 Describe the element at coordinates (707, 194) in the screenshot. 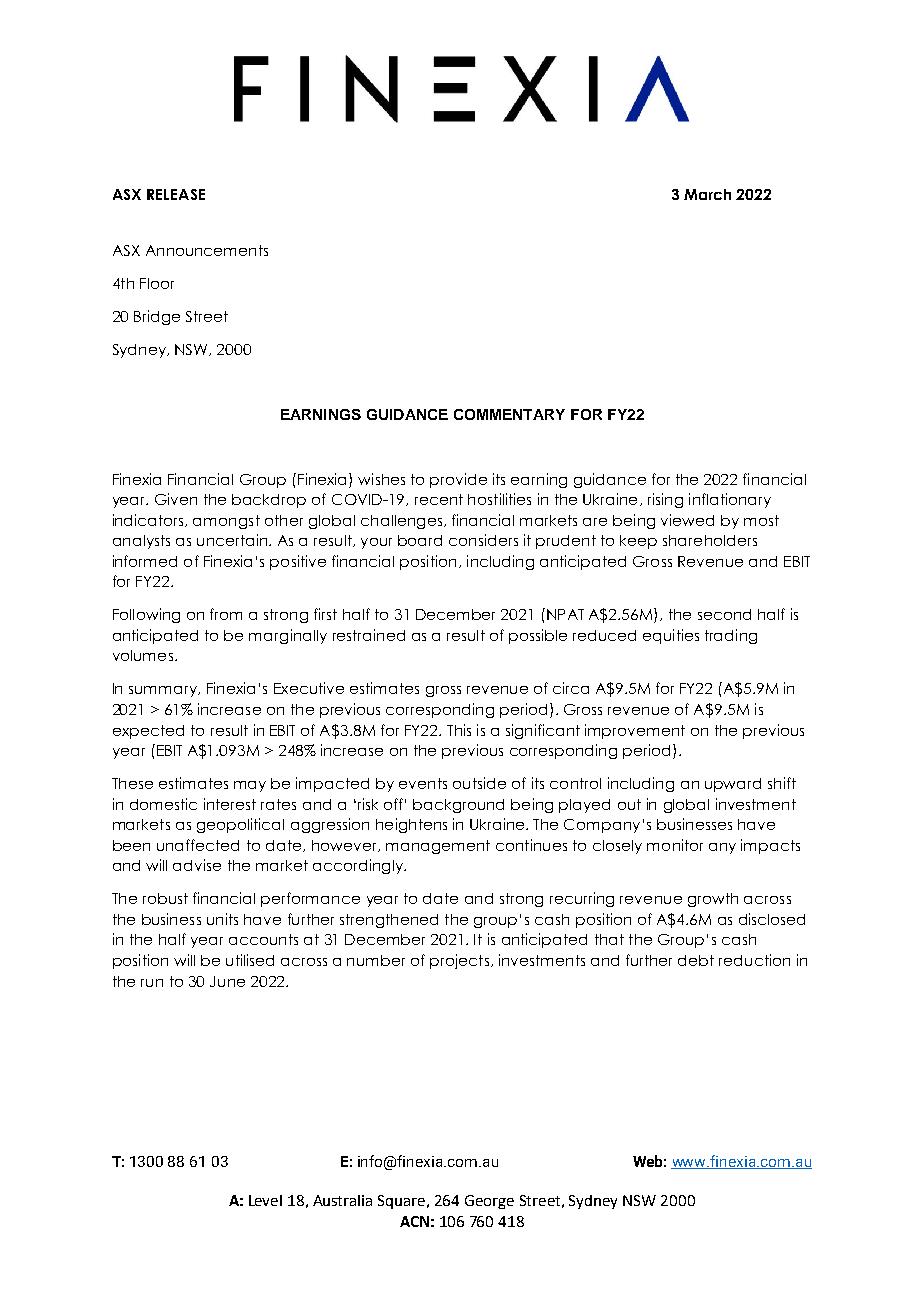

I see `March` at that location.
